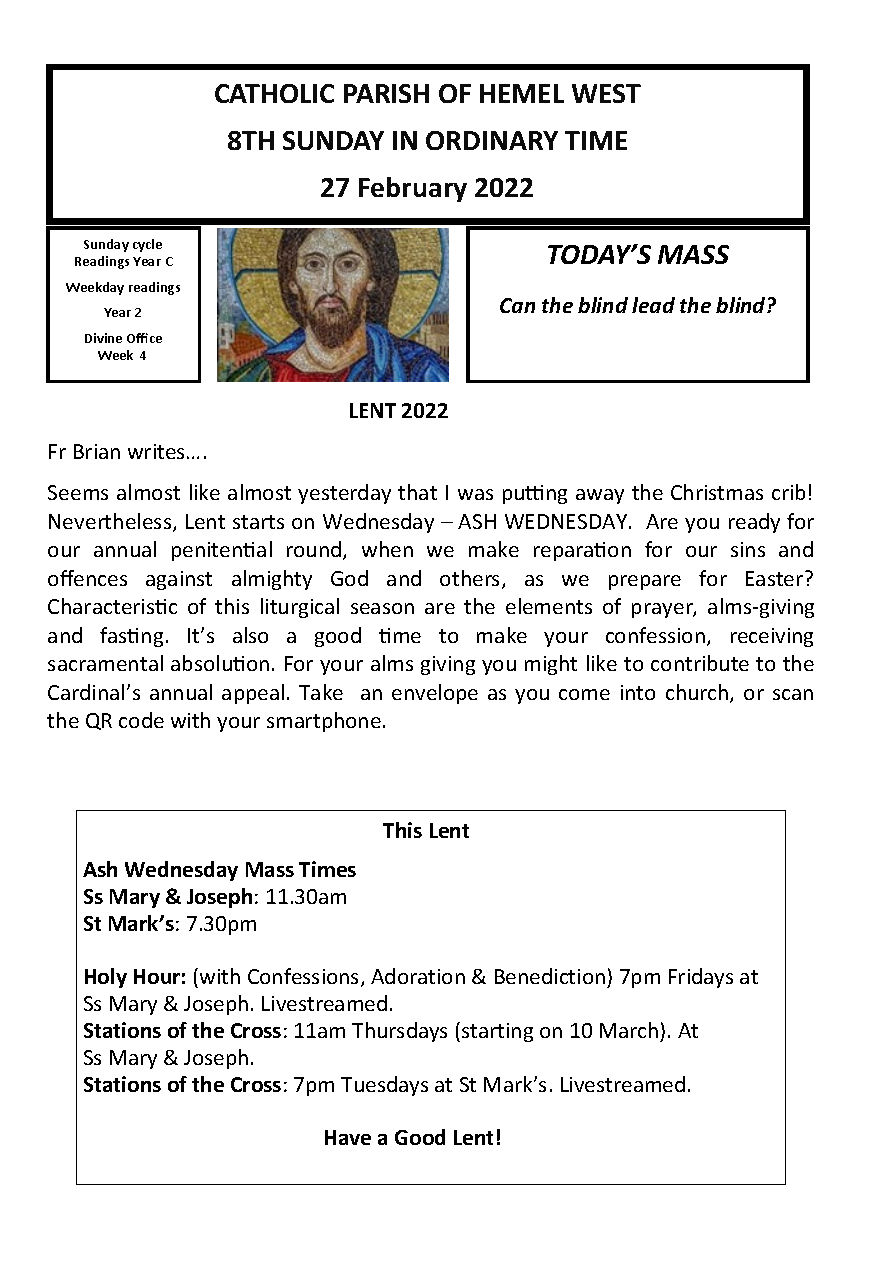 This page has height=1264, width=891. Describe the element at coordinates (382, 608) in the page. I see `season` at that location.
